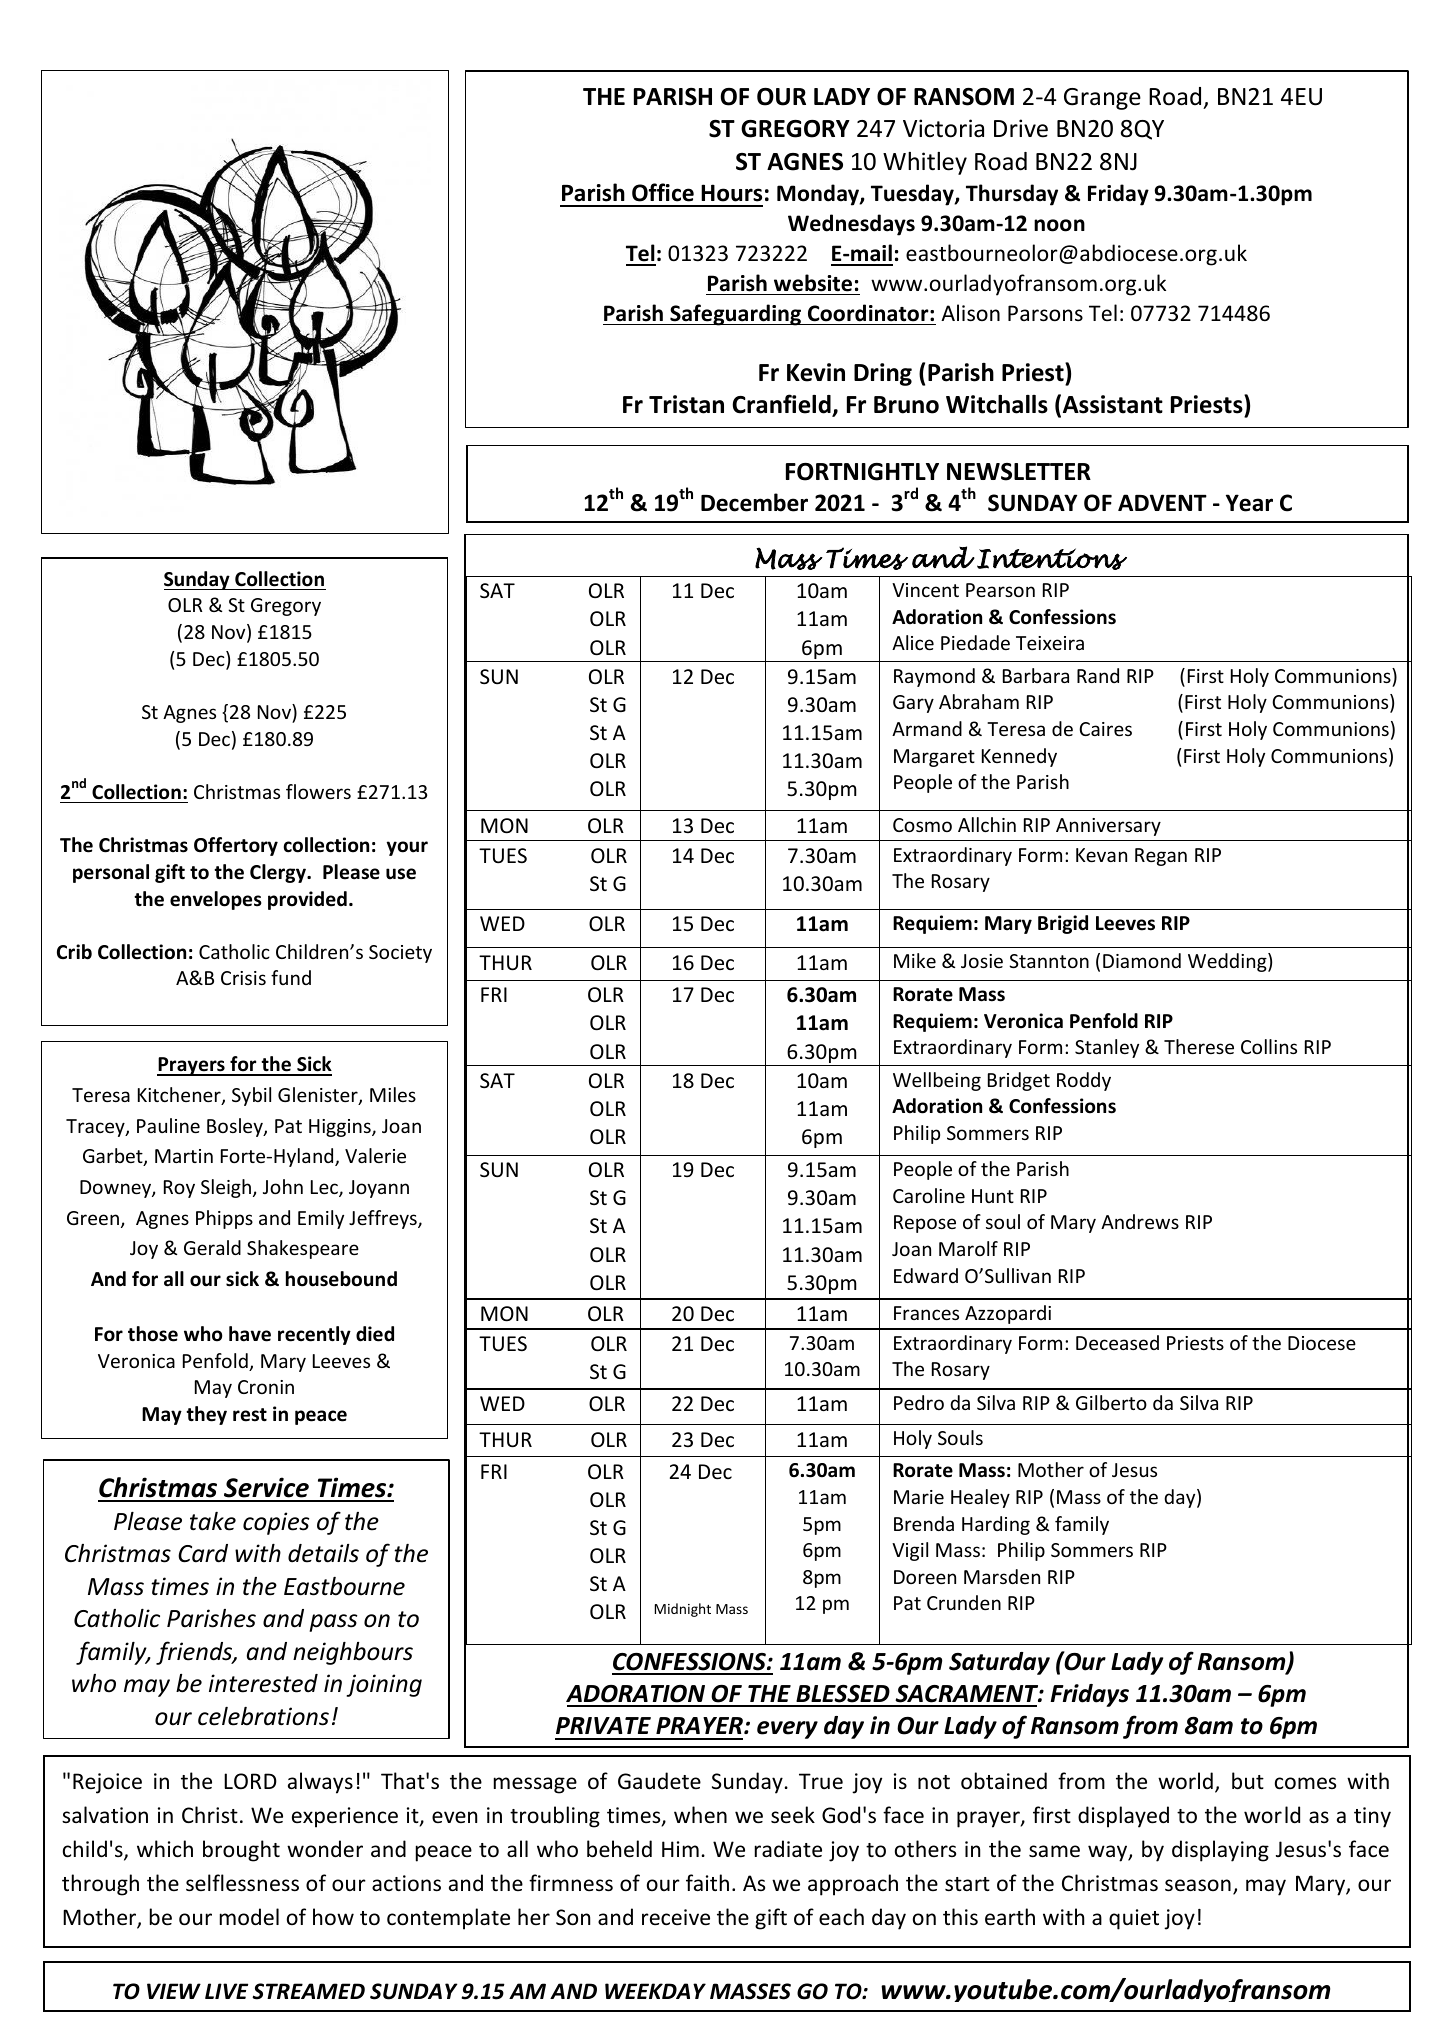 Image resolution: width=1443 pixels, height=2041 pixels. Describe the element at coordinates (250, 1334) in the document. I see `have` at that location.
